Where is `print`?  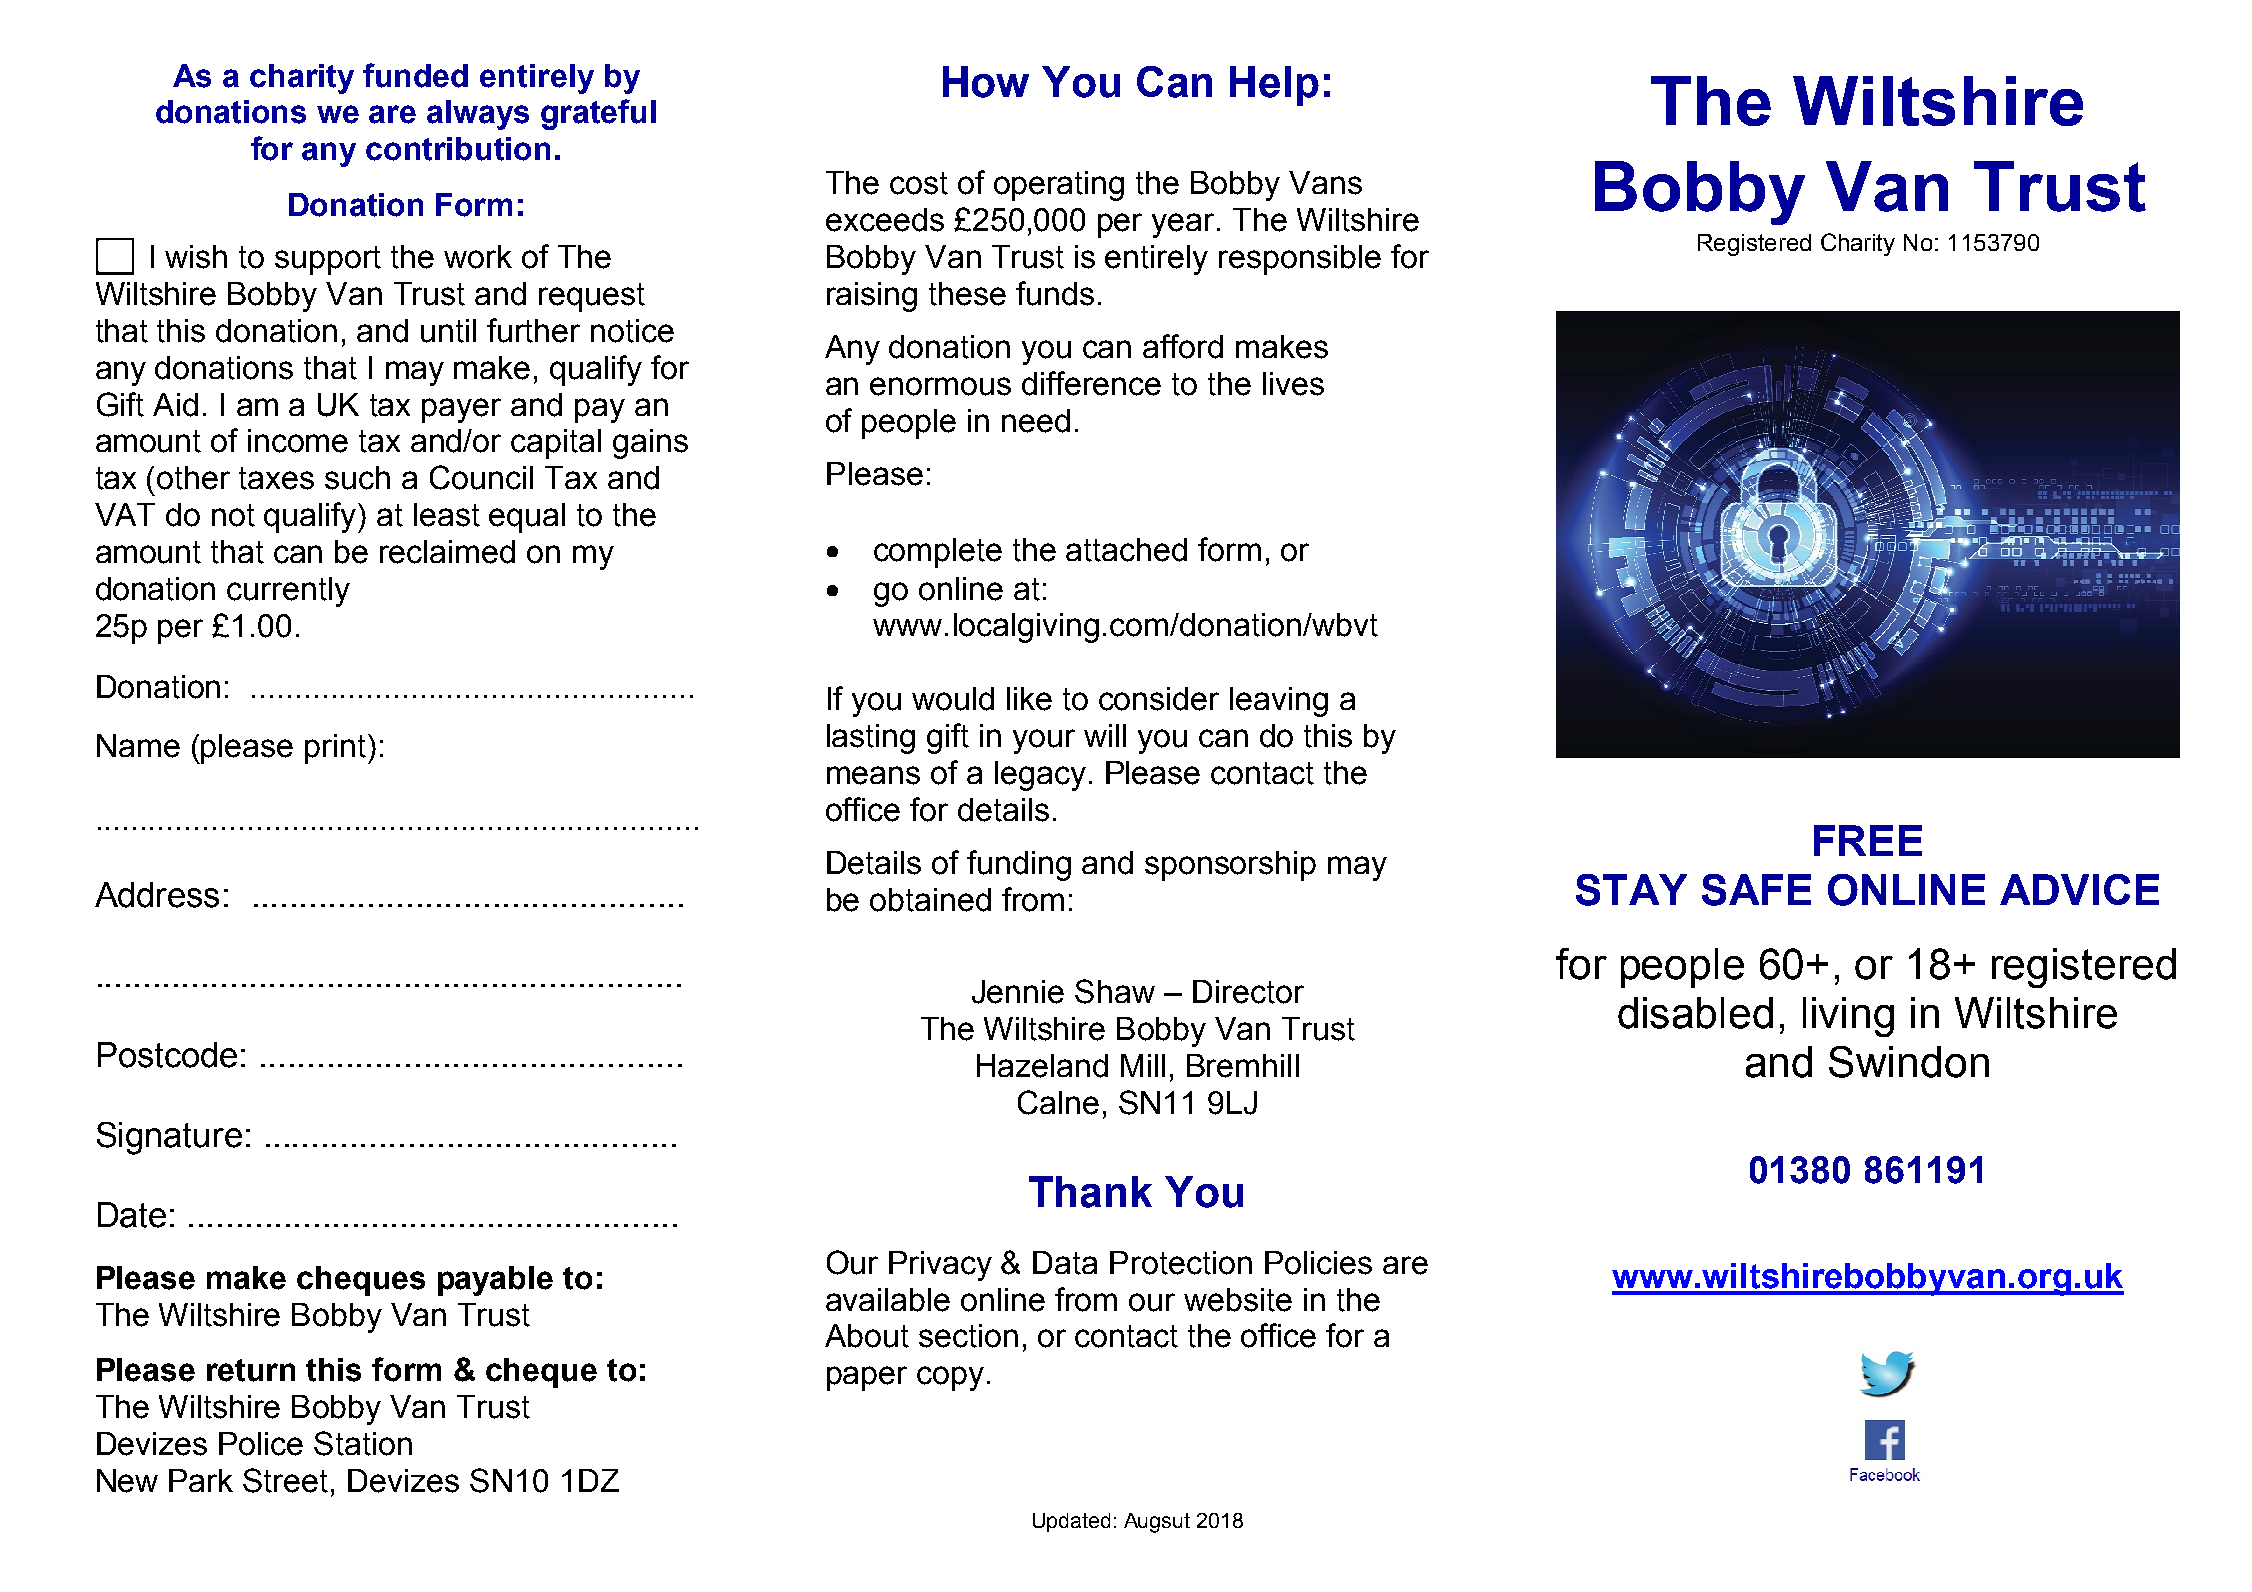
print is located at coordinates (335, 749).
